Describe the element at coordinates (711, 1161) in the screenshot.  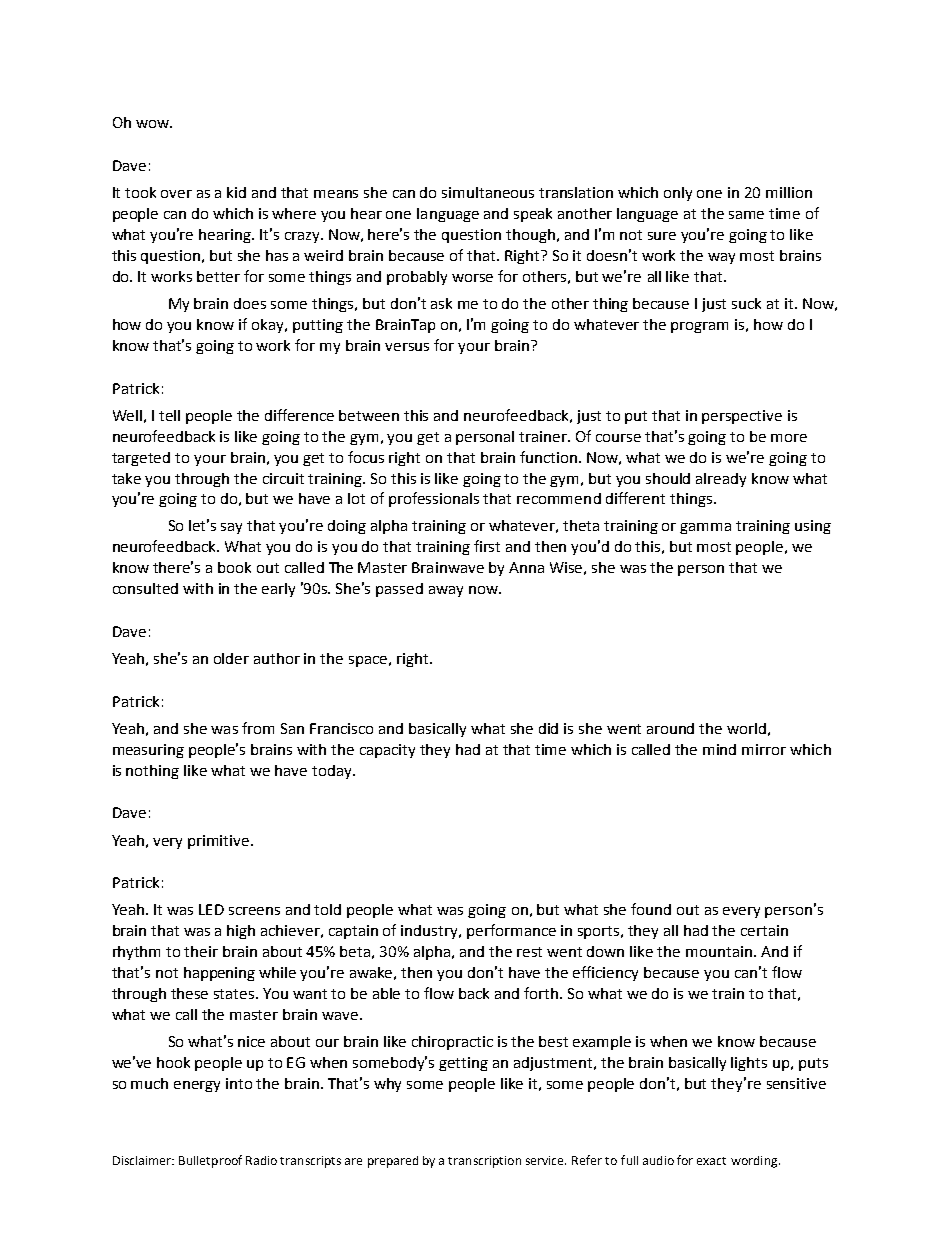
I see `exact` at that location.
